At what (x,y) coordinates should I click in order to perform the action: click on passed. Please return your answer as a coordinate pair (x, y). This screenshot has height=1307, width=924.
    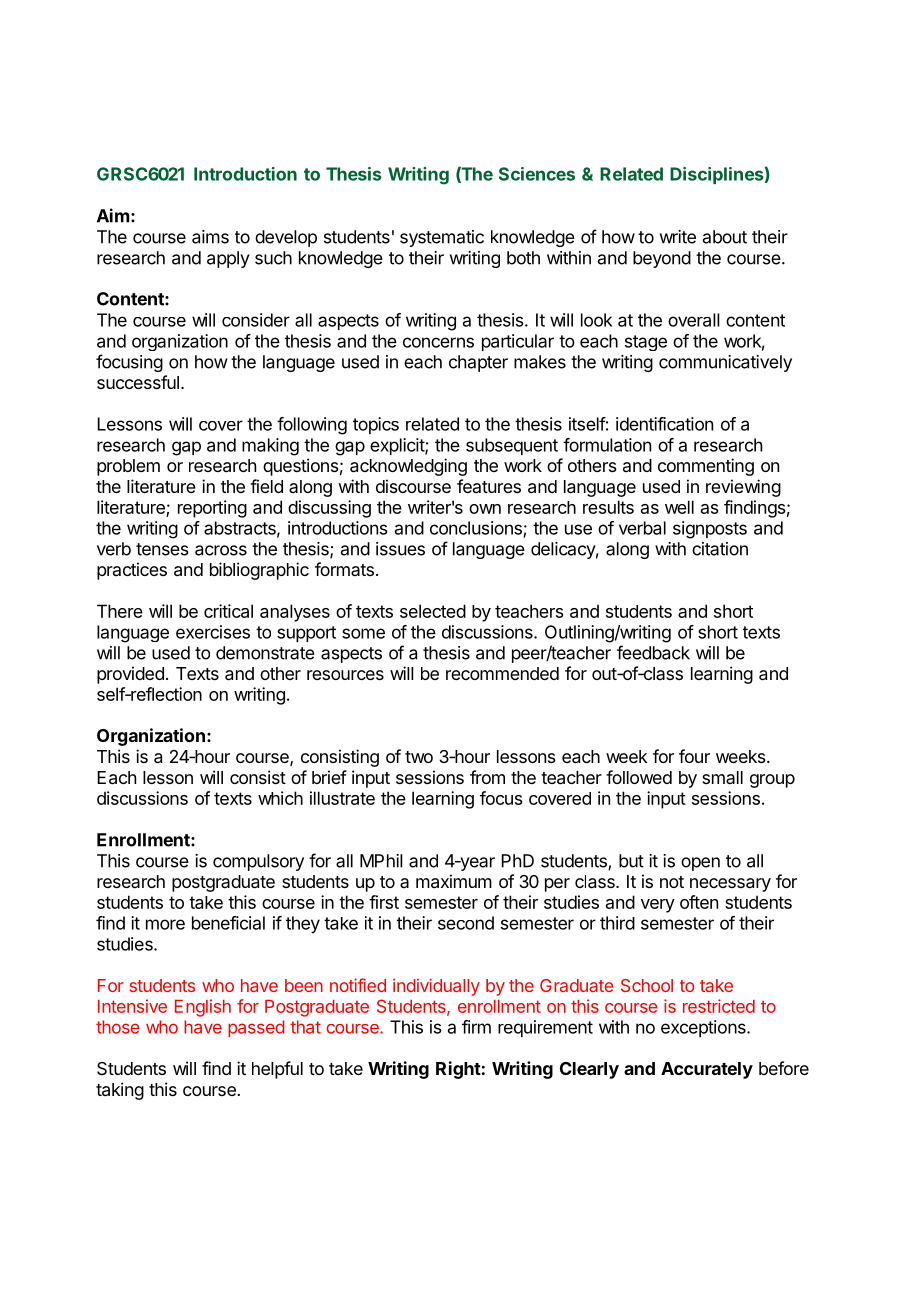
    Looking at the image, I should click on (256, 1028).
